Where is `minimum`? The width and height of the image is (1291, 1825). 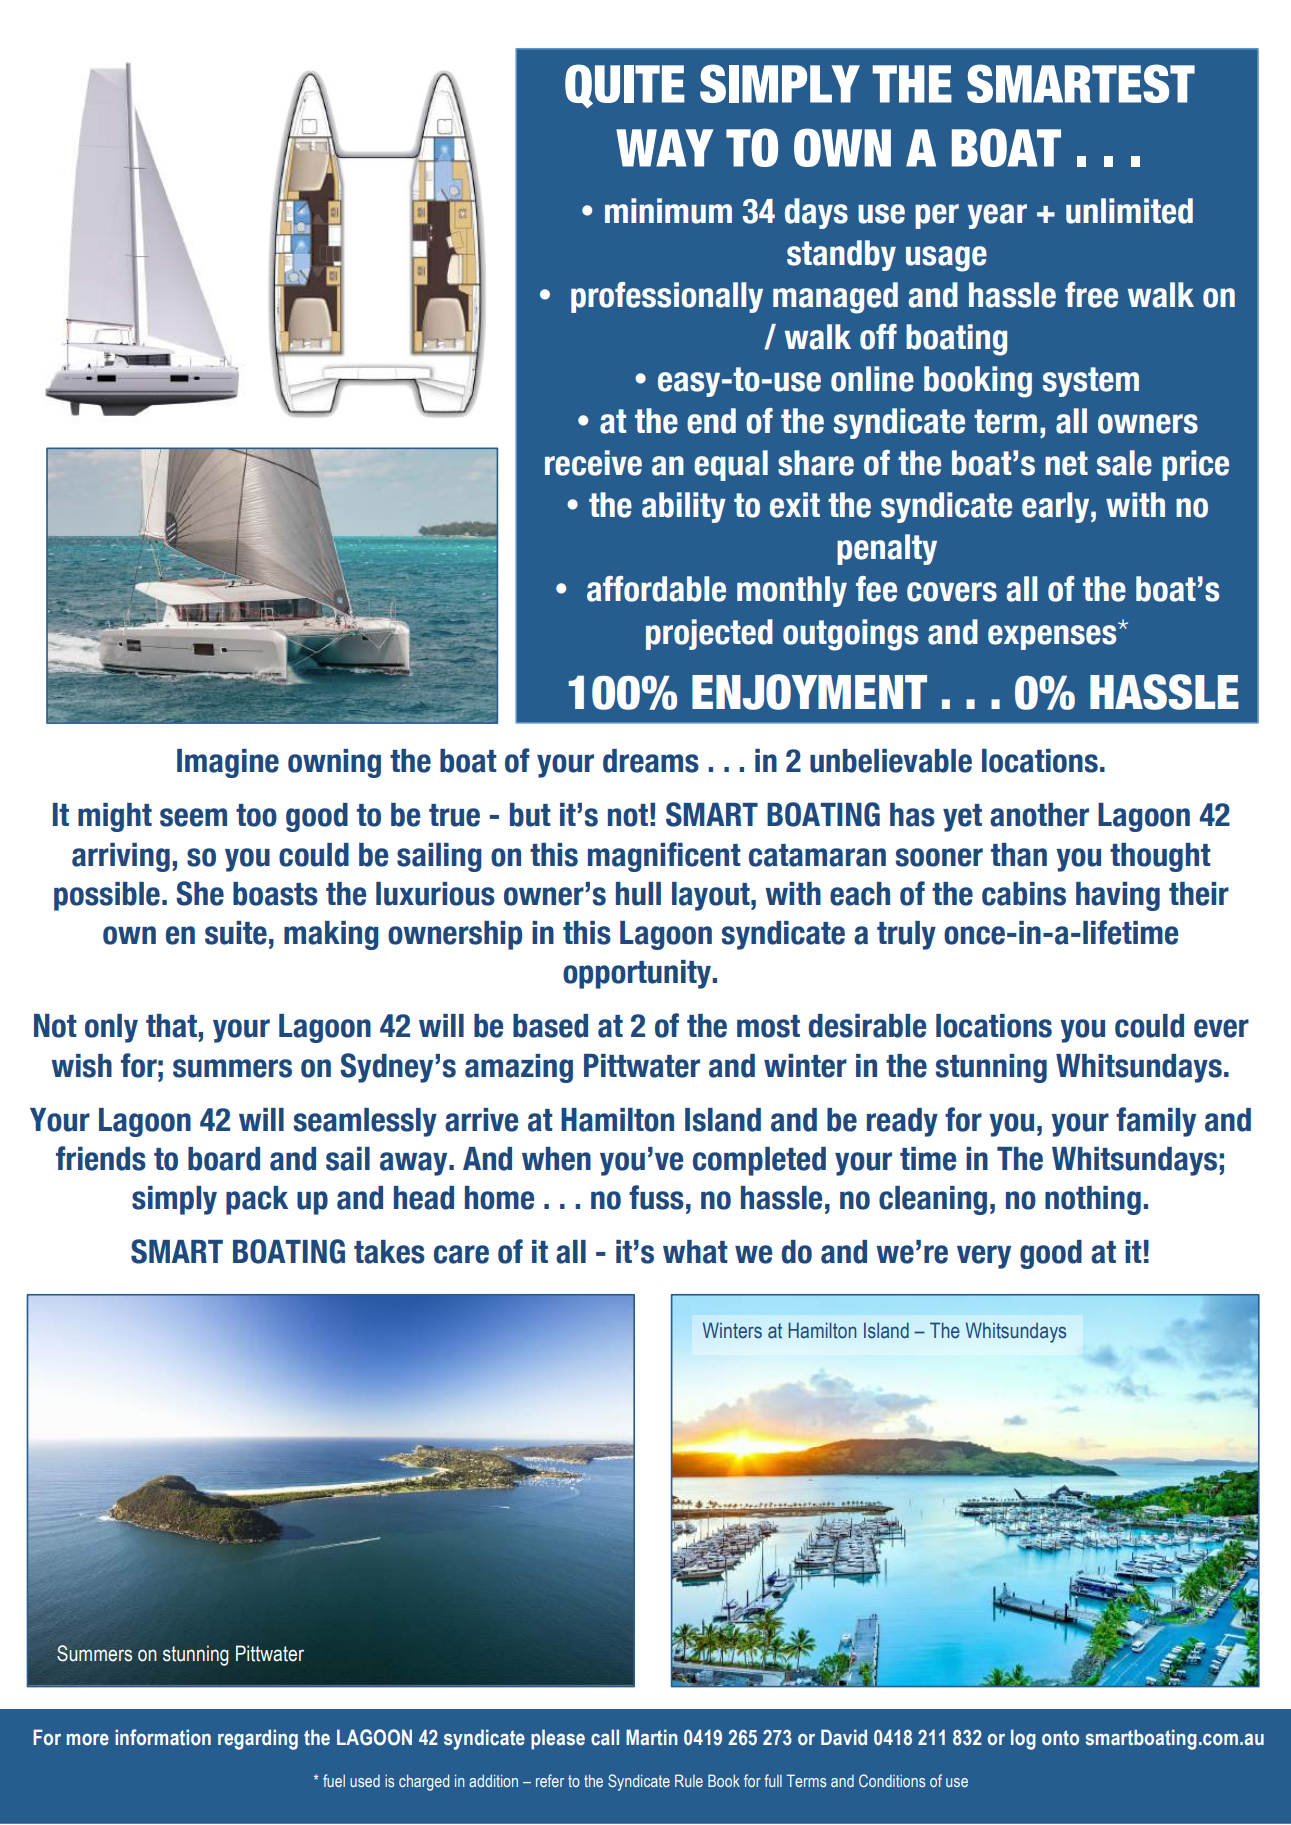 minimum is located at coordinates (668, 211).
